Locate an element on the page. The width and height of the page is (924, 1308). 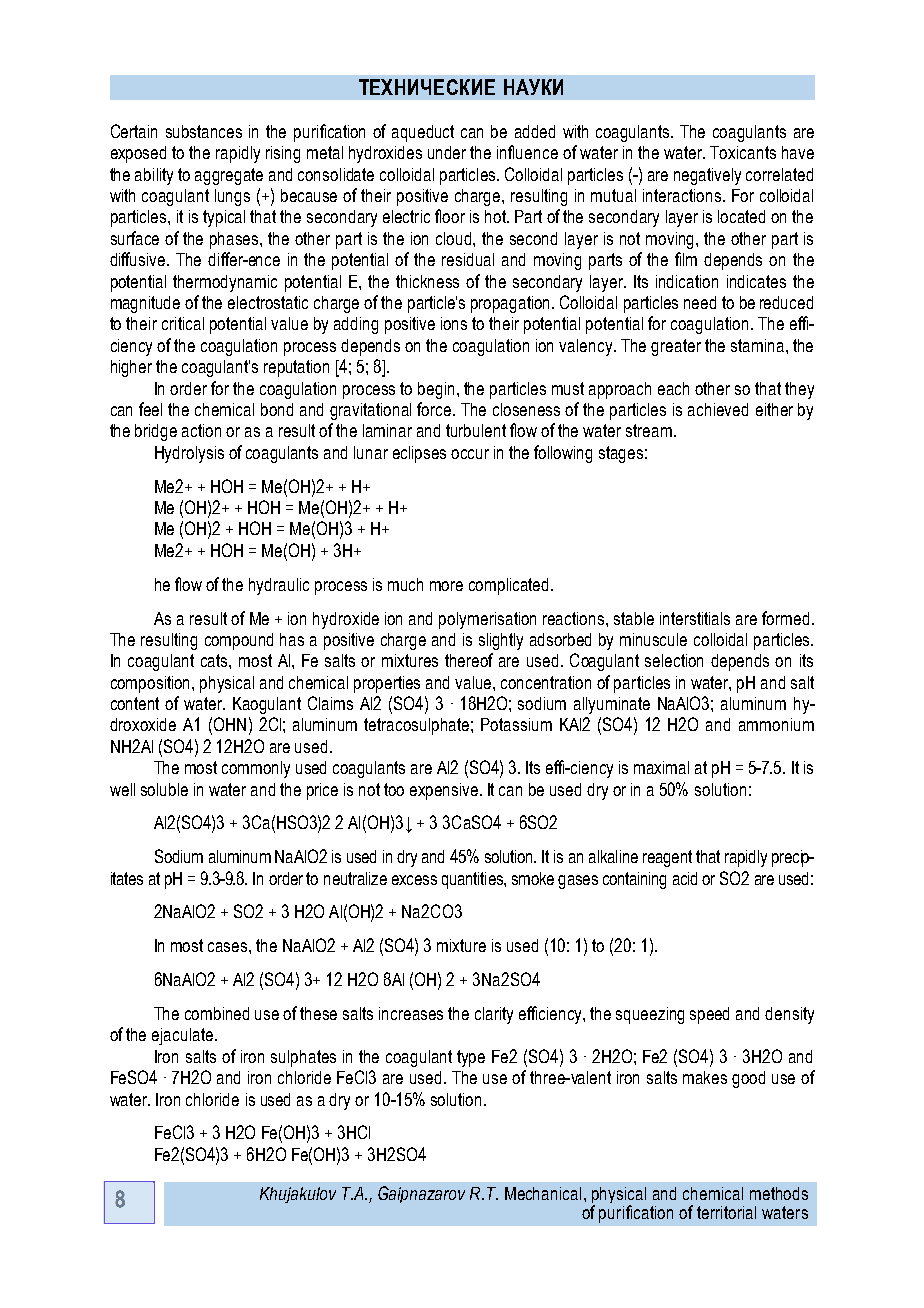
negatively is located at coordinates (707, 176).
